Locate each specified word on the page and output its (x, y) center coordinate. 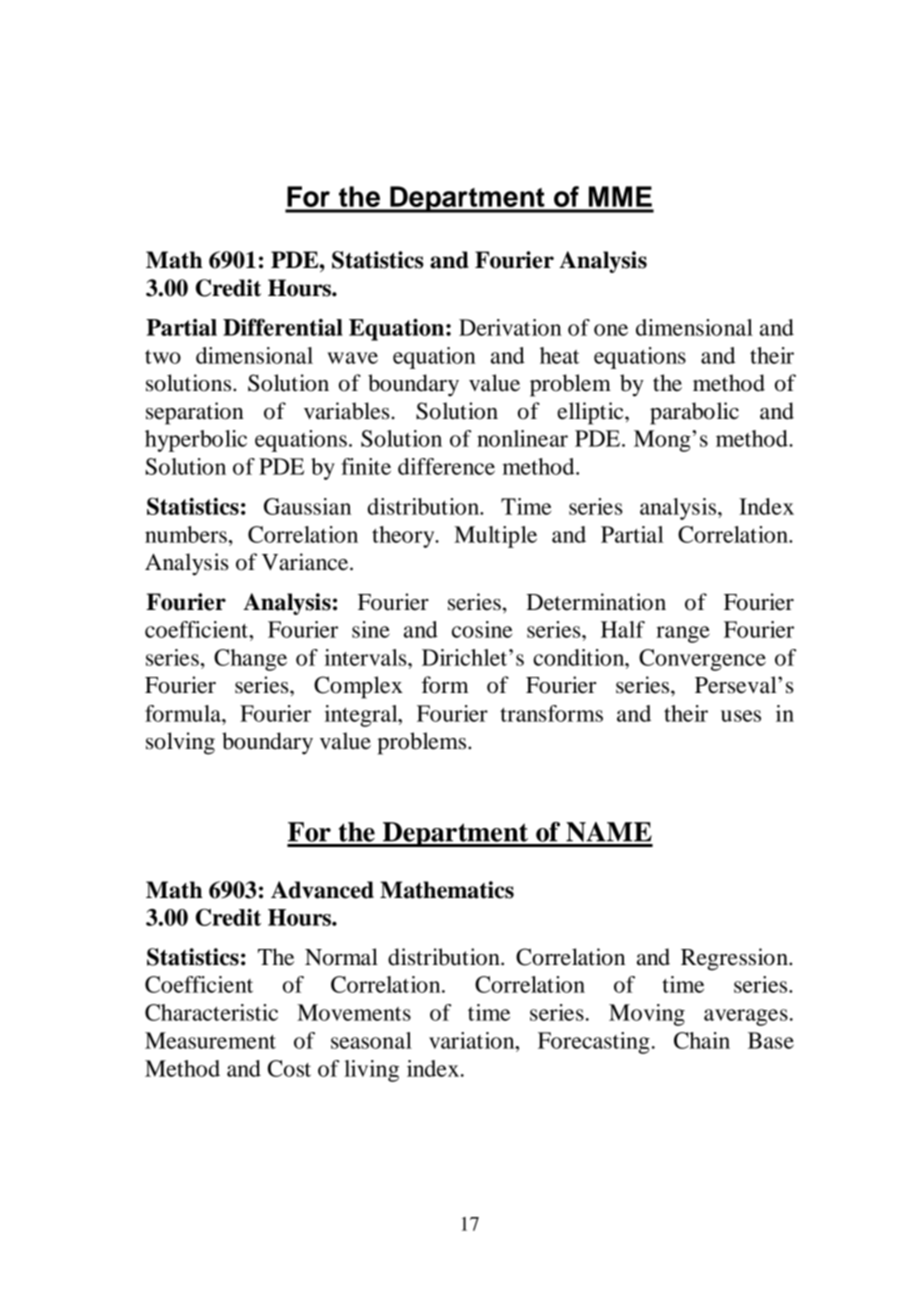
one (611, 330)
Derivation (510, 327)
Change (250, 660)
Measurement (210, 1040)
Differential (283, 327)
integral (362, 716)
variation (473, 1040)
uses (741, 716)
